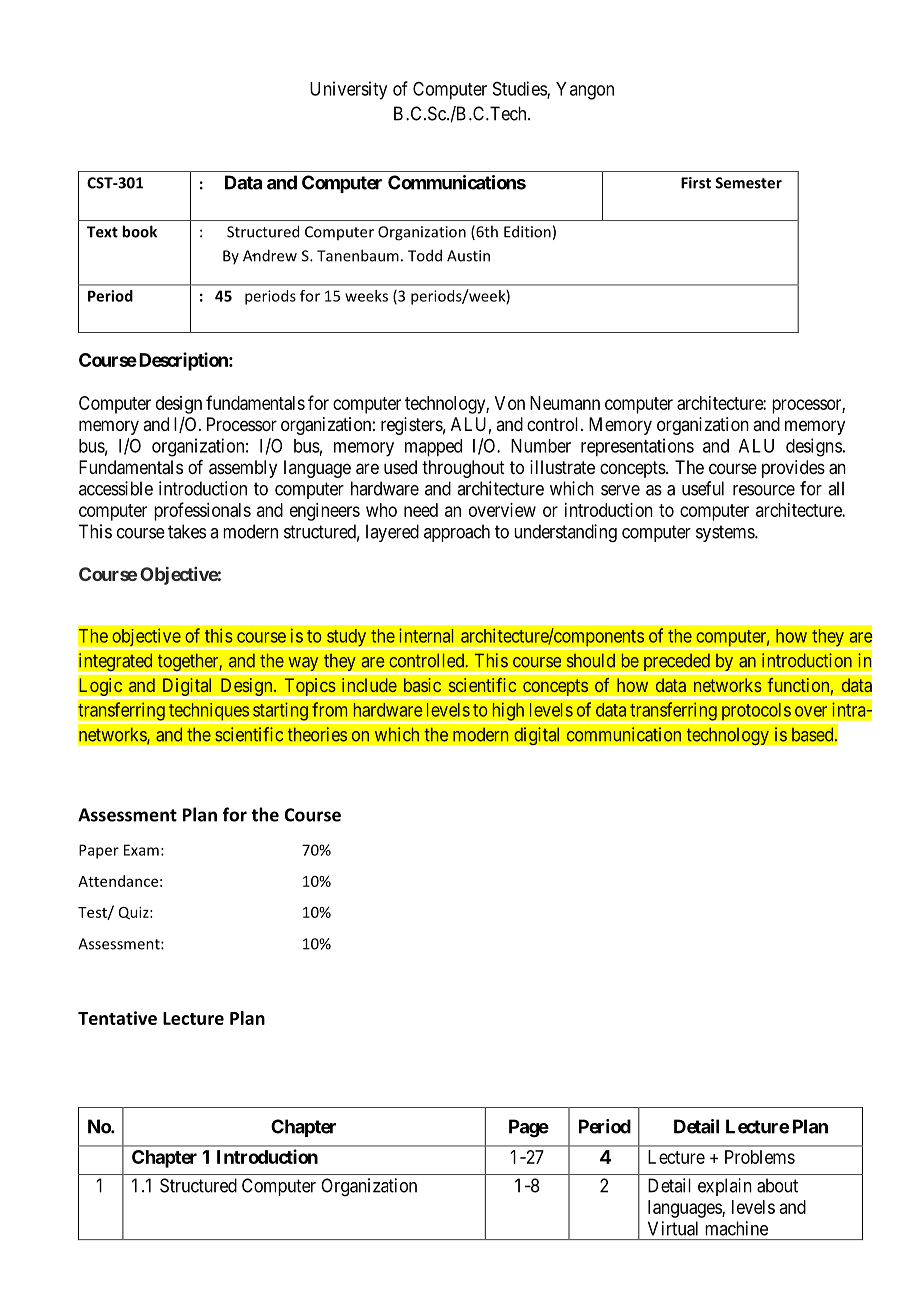 Image resolution: width=924 pixels, height=1307 pixels. I want to click on Studies, so click(520, 89).
